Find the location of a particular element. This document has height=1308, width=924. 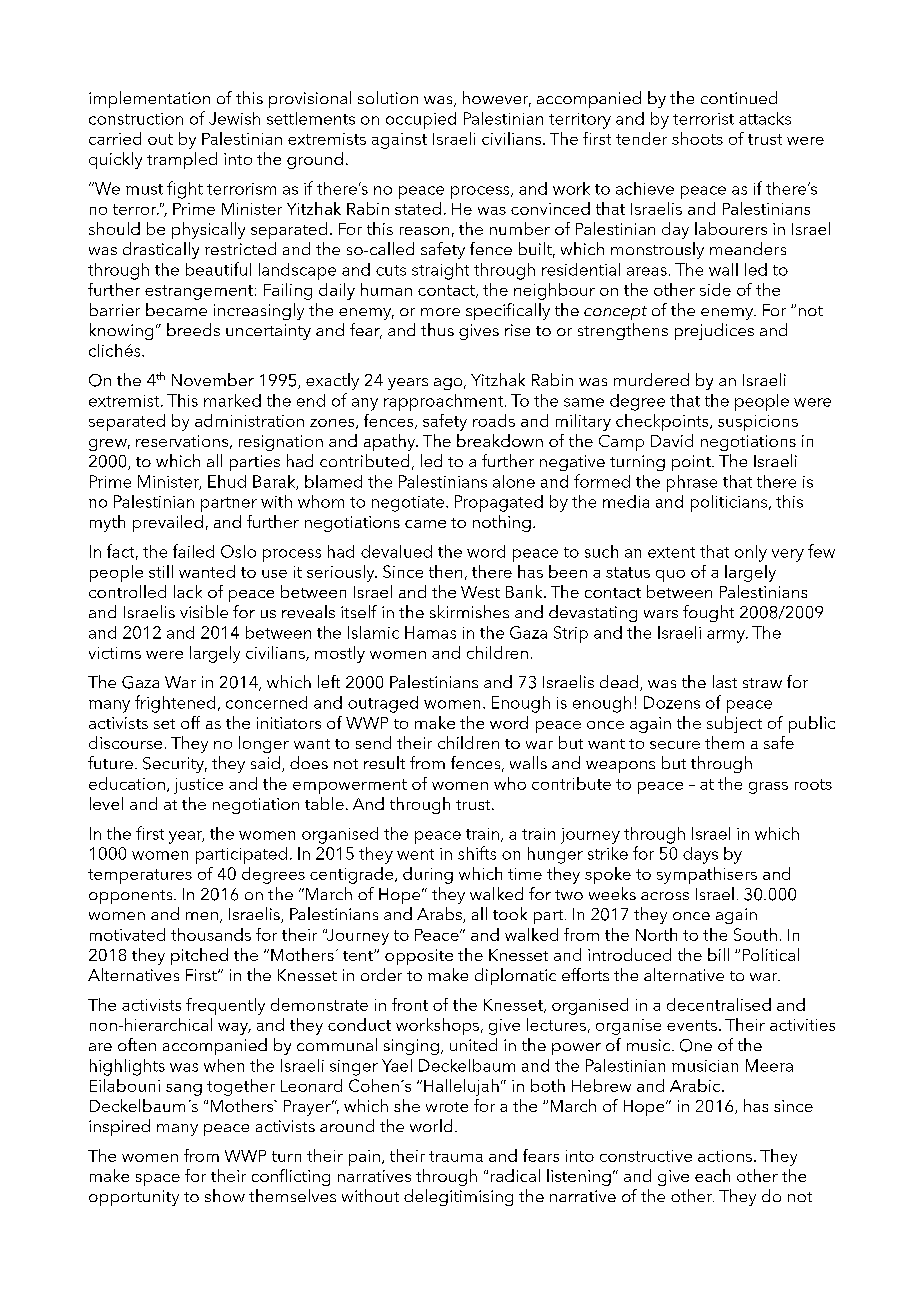

army is located at coordinates (727, 636).
